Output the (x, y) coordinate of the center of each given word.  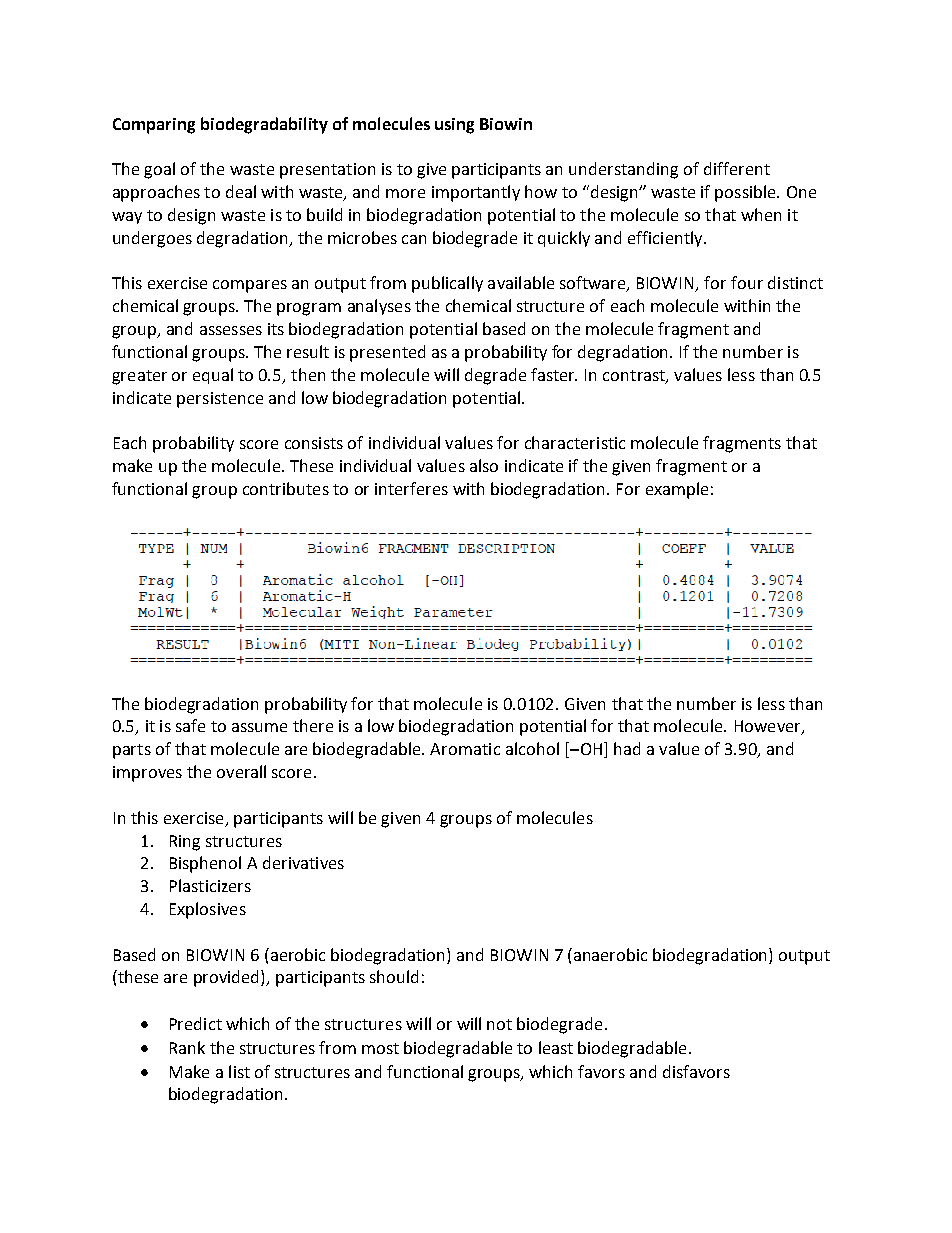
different (737, 168)
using (454, 126)
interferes (411, 488)
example (677, 490)
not (499, 1024)
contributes (286, 488)
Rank (187, 1047)
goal (159, 170)
